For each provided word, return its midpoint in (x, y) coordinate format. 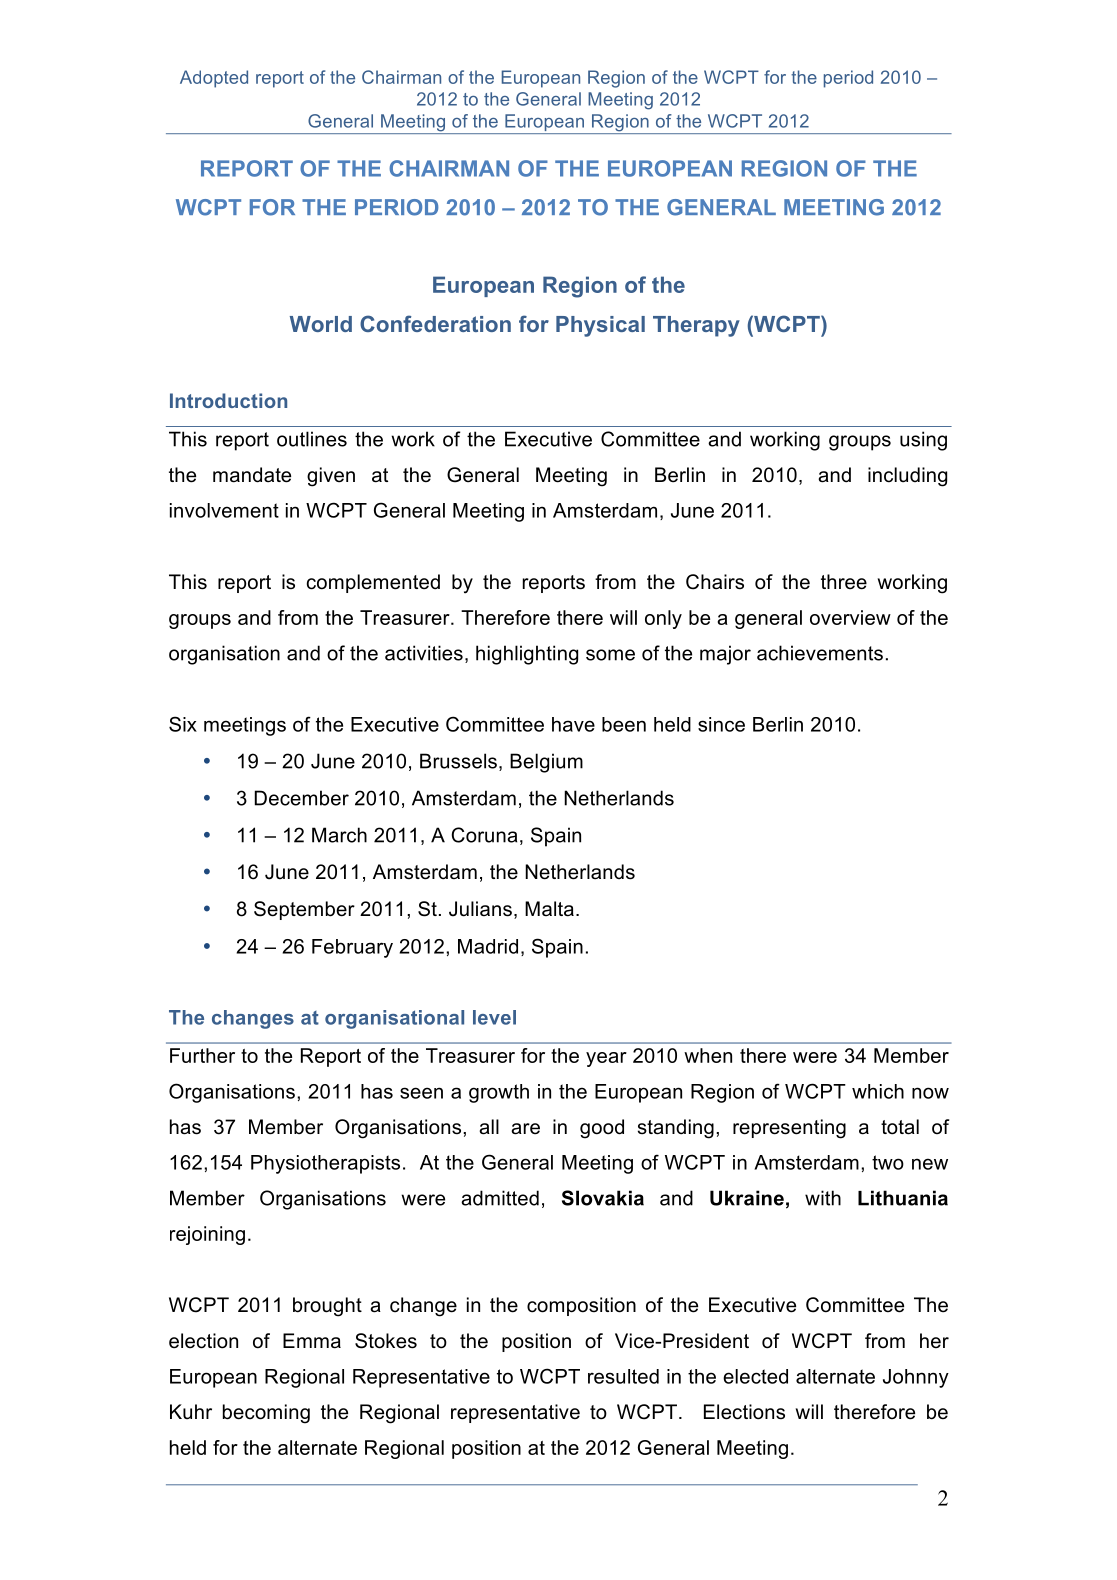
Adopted (214, 79)
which (878, 1091)
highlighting (527, 655)
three (844, 582)
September (304, 910)
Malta (549, 909)
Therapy (696, 326)
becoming (266, 1414)
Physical (600, 326)
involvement (224, 510)
